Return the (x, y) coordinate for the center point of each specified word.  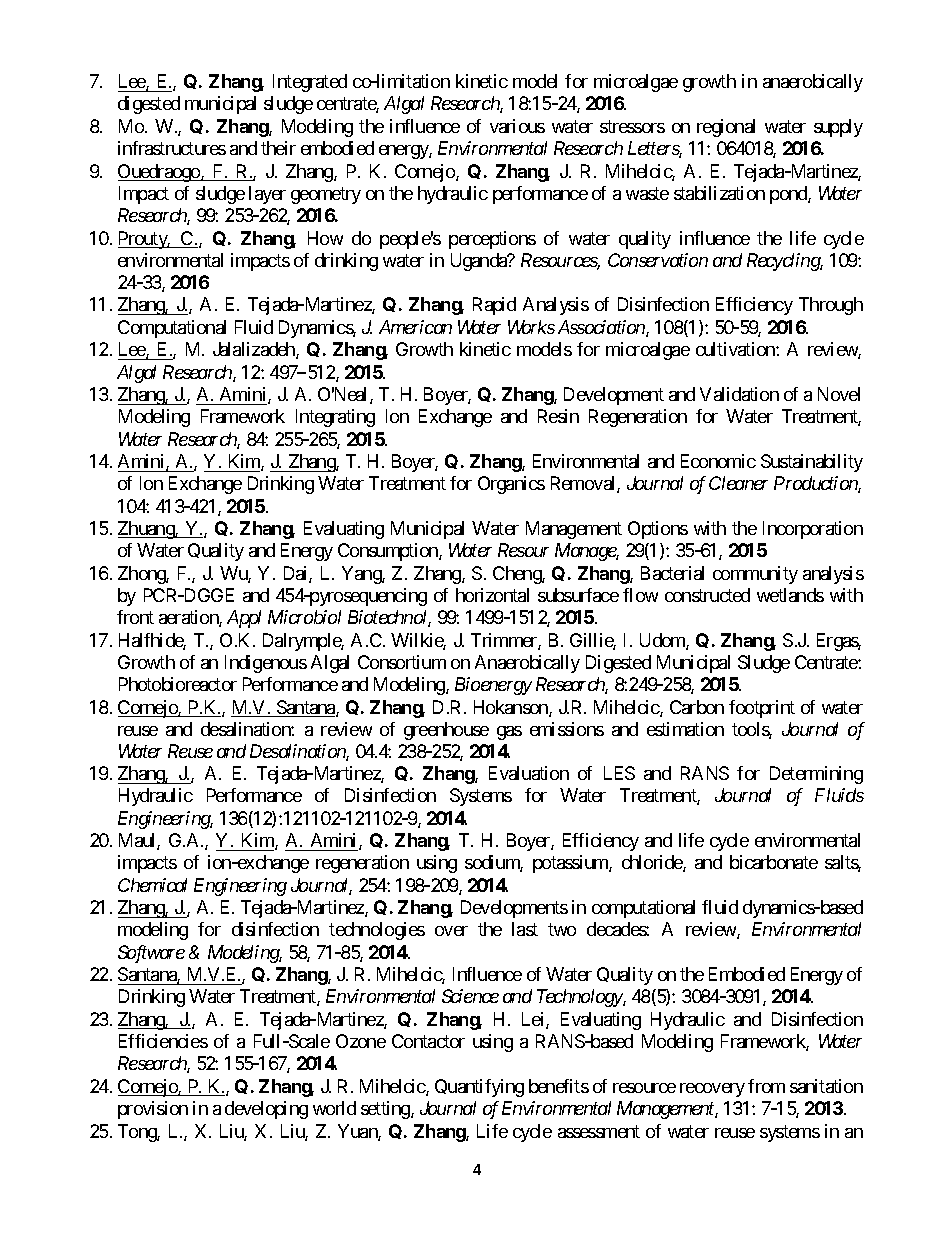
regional (726, 128)
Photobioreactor (178, 684)
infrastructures (172, 148)
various (517, 126)
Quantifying (479, 1088)
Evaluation (529, 773)
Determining (816, 775)
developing (266, 1110)
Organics (511, 485)
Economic (718, 461)
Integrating (335, 418)
